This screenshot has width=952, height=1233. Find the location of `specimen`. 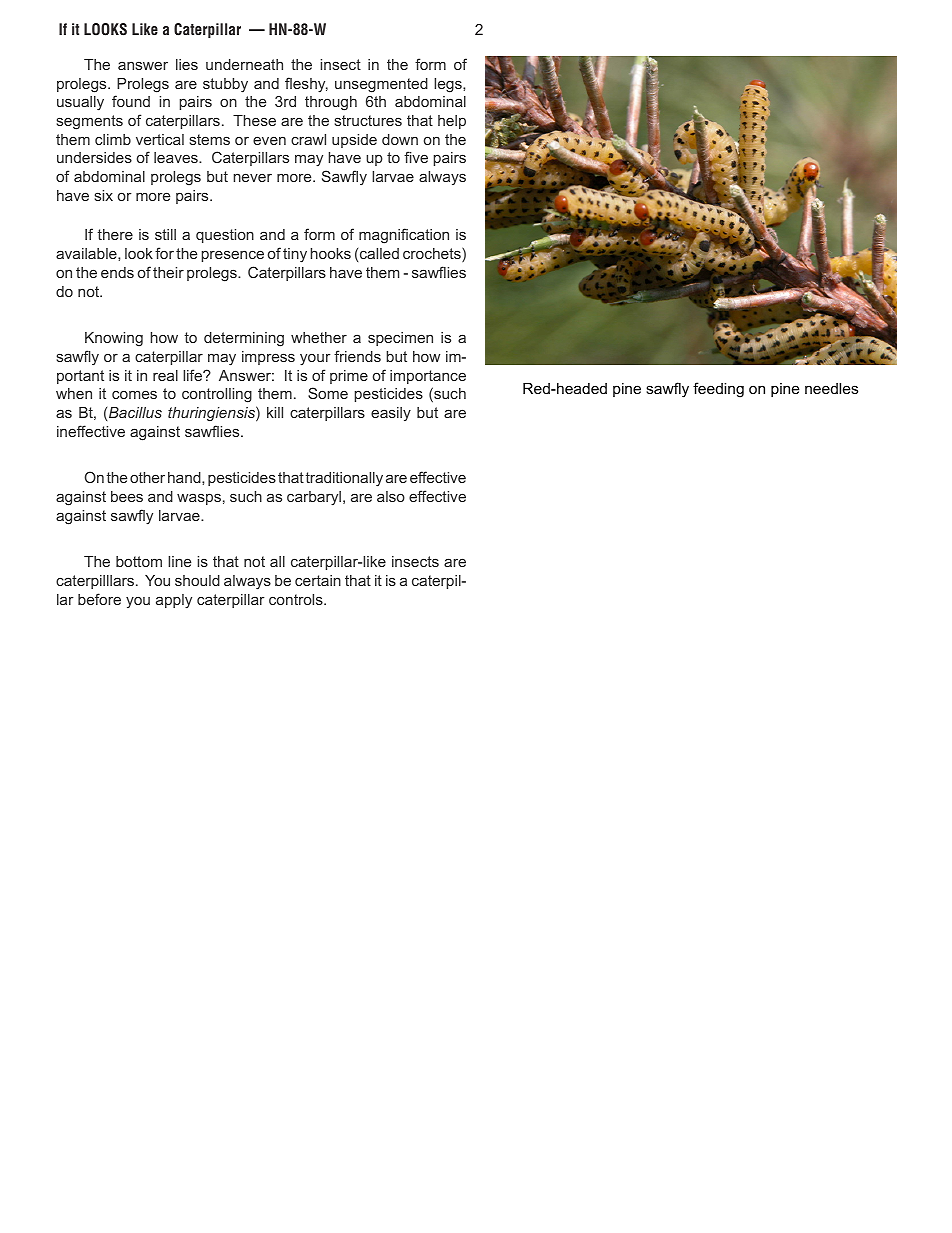

specimen is located at coordinates (400, 339).
